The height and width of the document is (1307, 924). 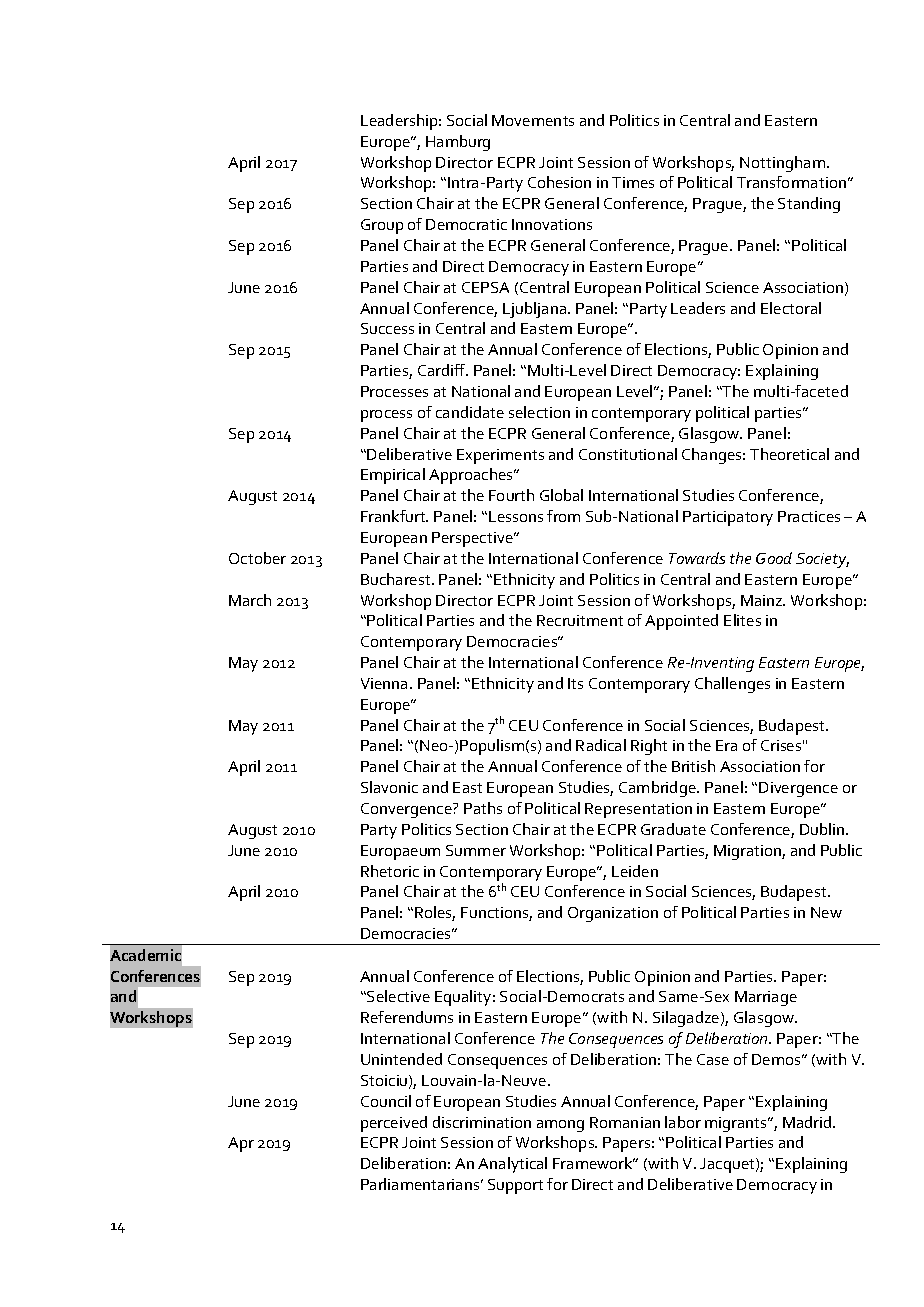 What do you see at coordinates (382, 226) in the document?
I see `Group` at bounding box center [382, 226].
